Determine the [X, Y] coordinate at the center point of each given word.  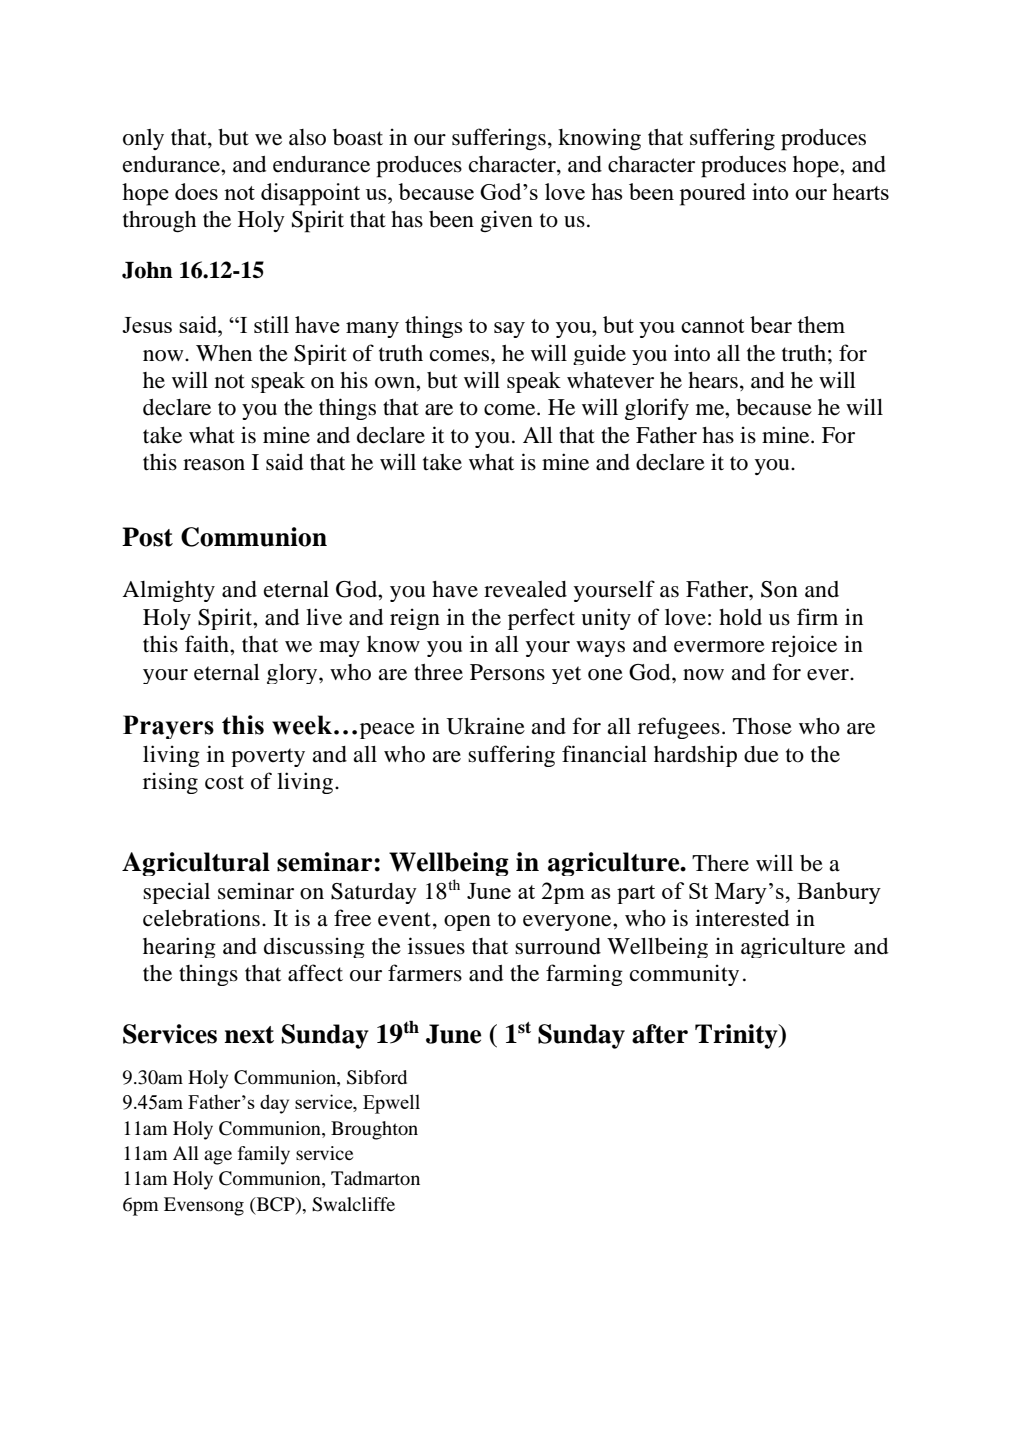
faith [208, 643]
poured [713, 194]
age [218, 1157]
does [196, 191]
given [506, 221]
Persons [507, 672]
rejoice [804, 646]
